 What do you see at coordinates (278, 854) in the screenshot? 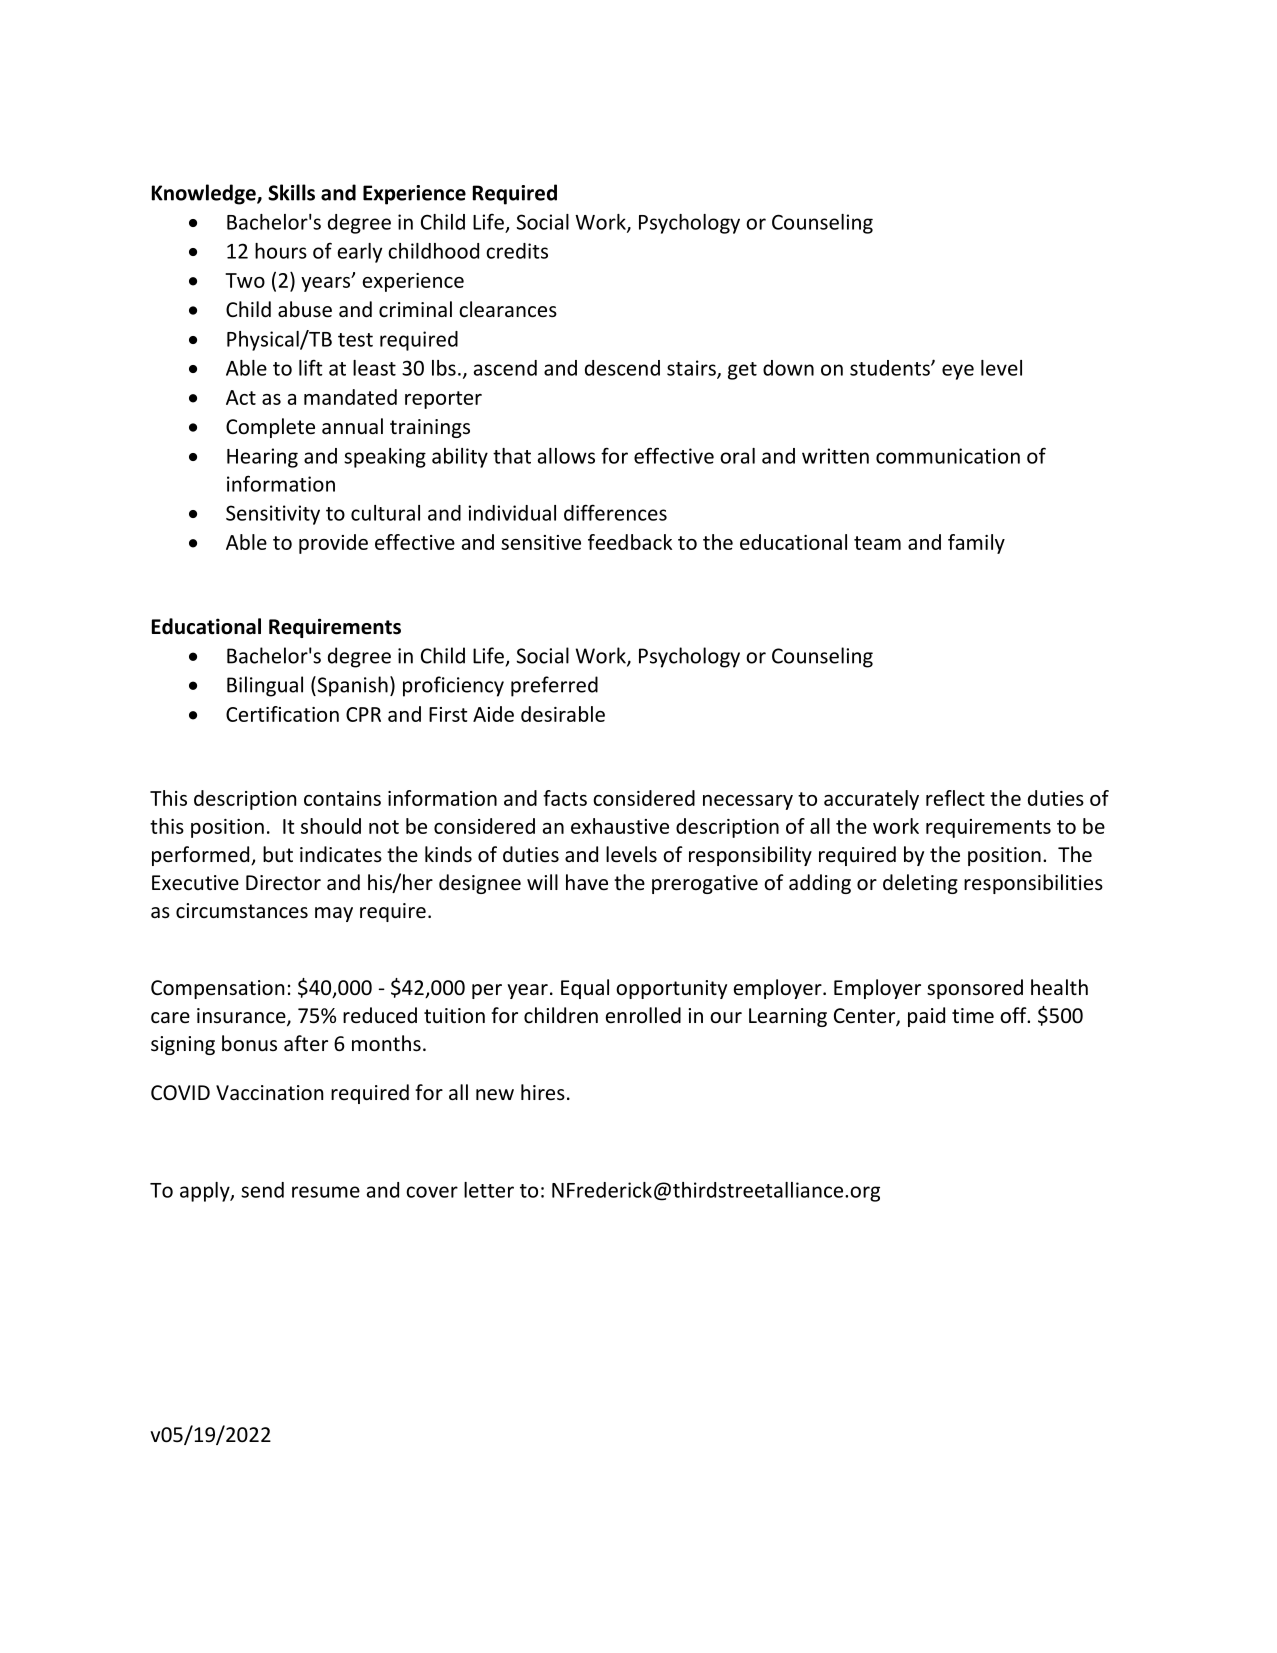
I see `but` at bounding box center [278, 854].
